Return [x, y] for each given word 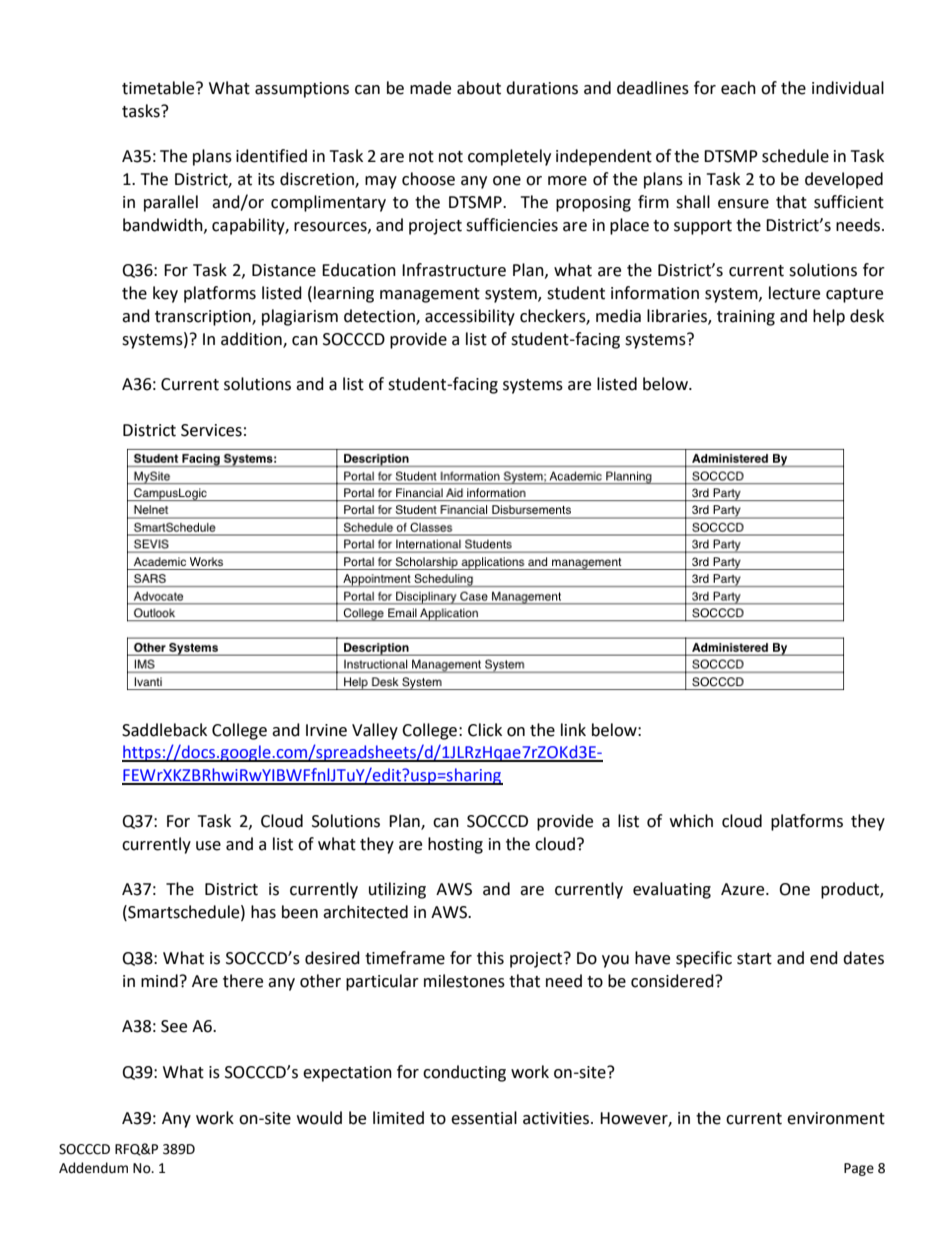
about [479, 88]
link [573, 729]
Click [485, 730]
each [738, 88]
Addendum [93, 1168]
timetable [159, 88]
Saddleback [164, 730]
